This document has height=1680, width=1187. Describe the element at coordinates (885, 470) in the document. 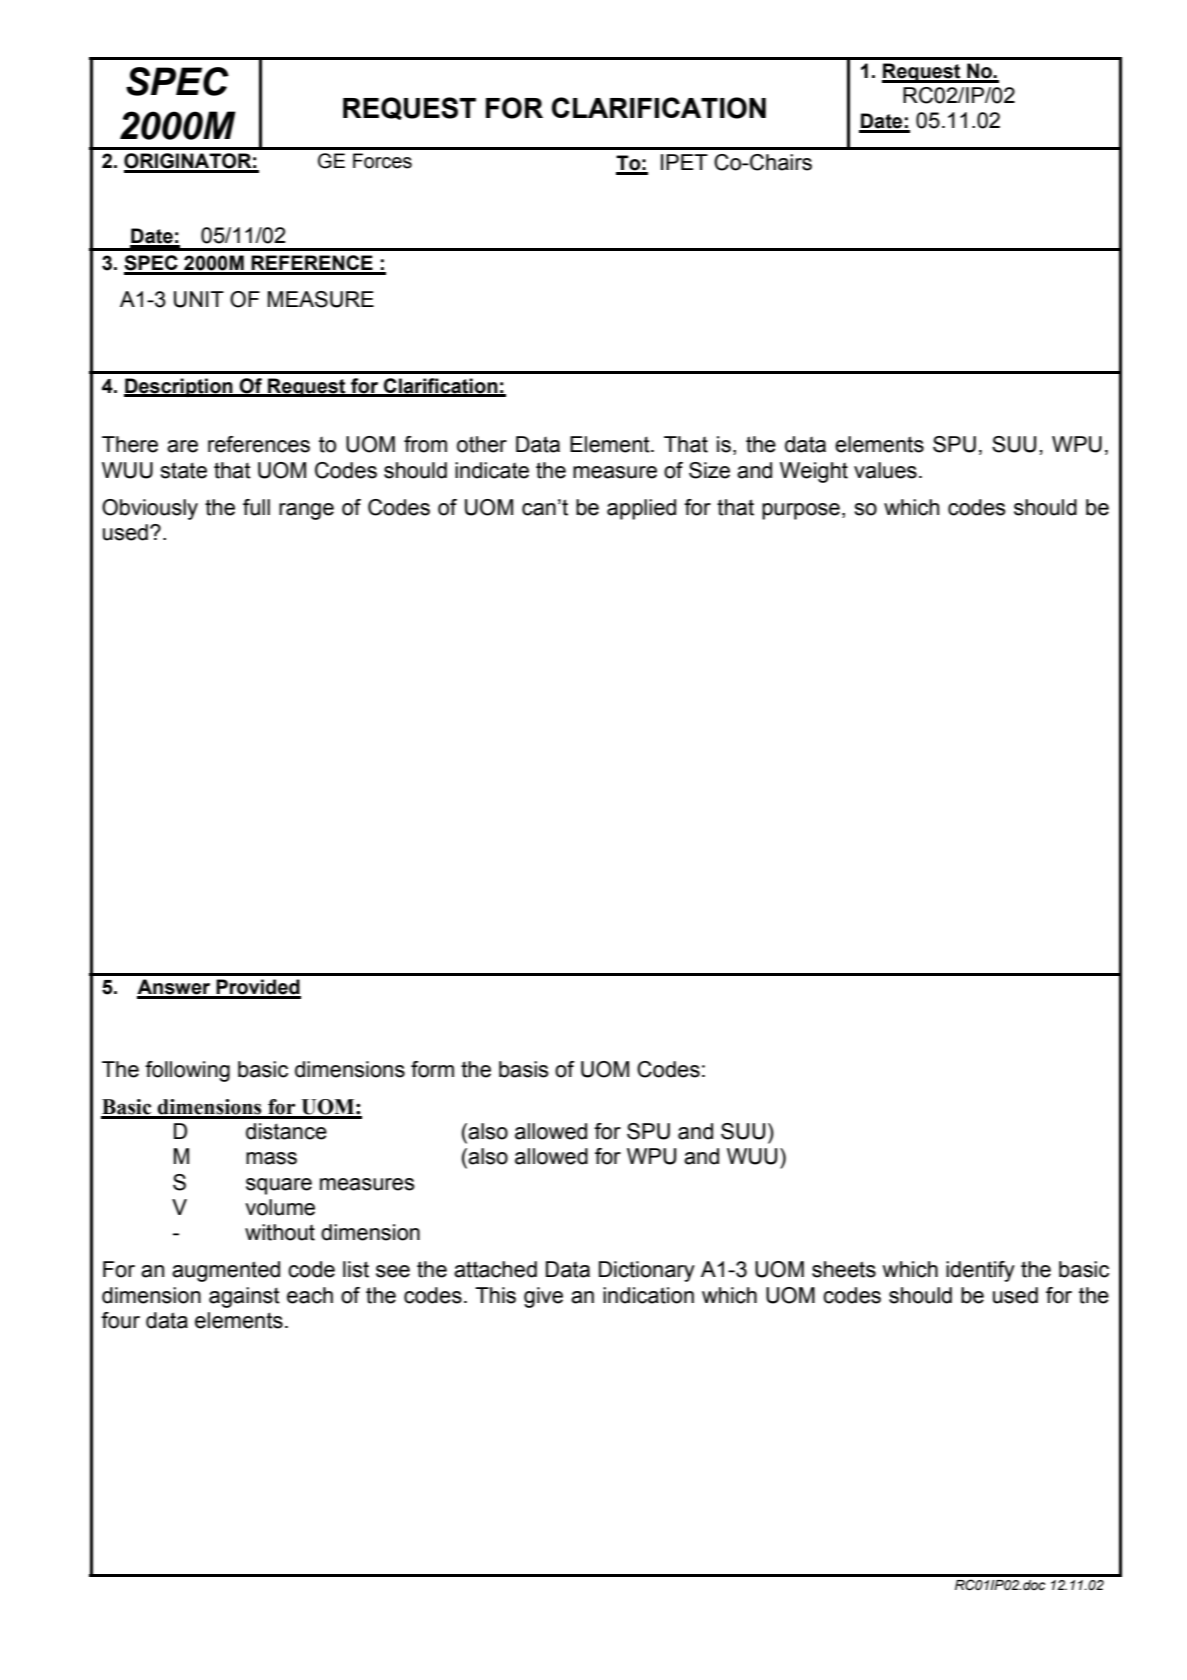

I see `values` at that location.
